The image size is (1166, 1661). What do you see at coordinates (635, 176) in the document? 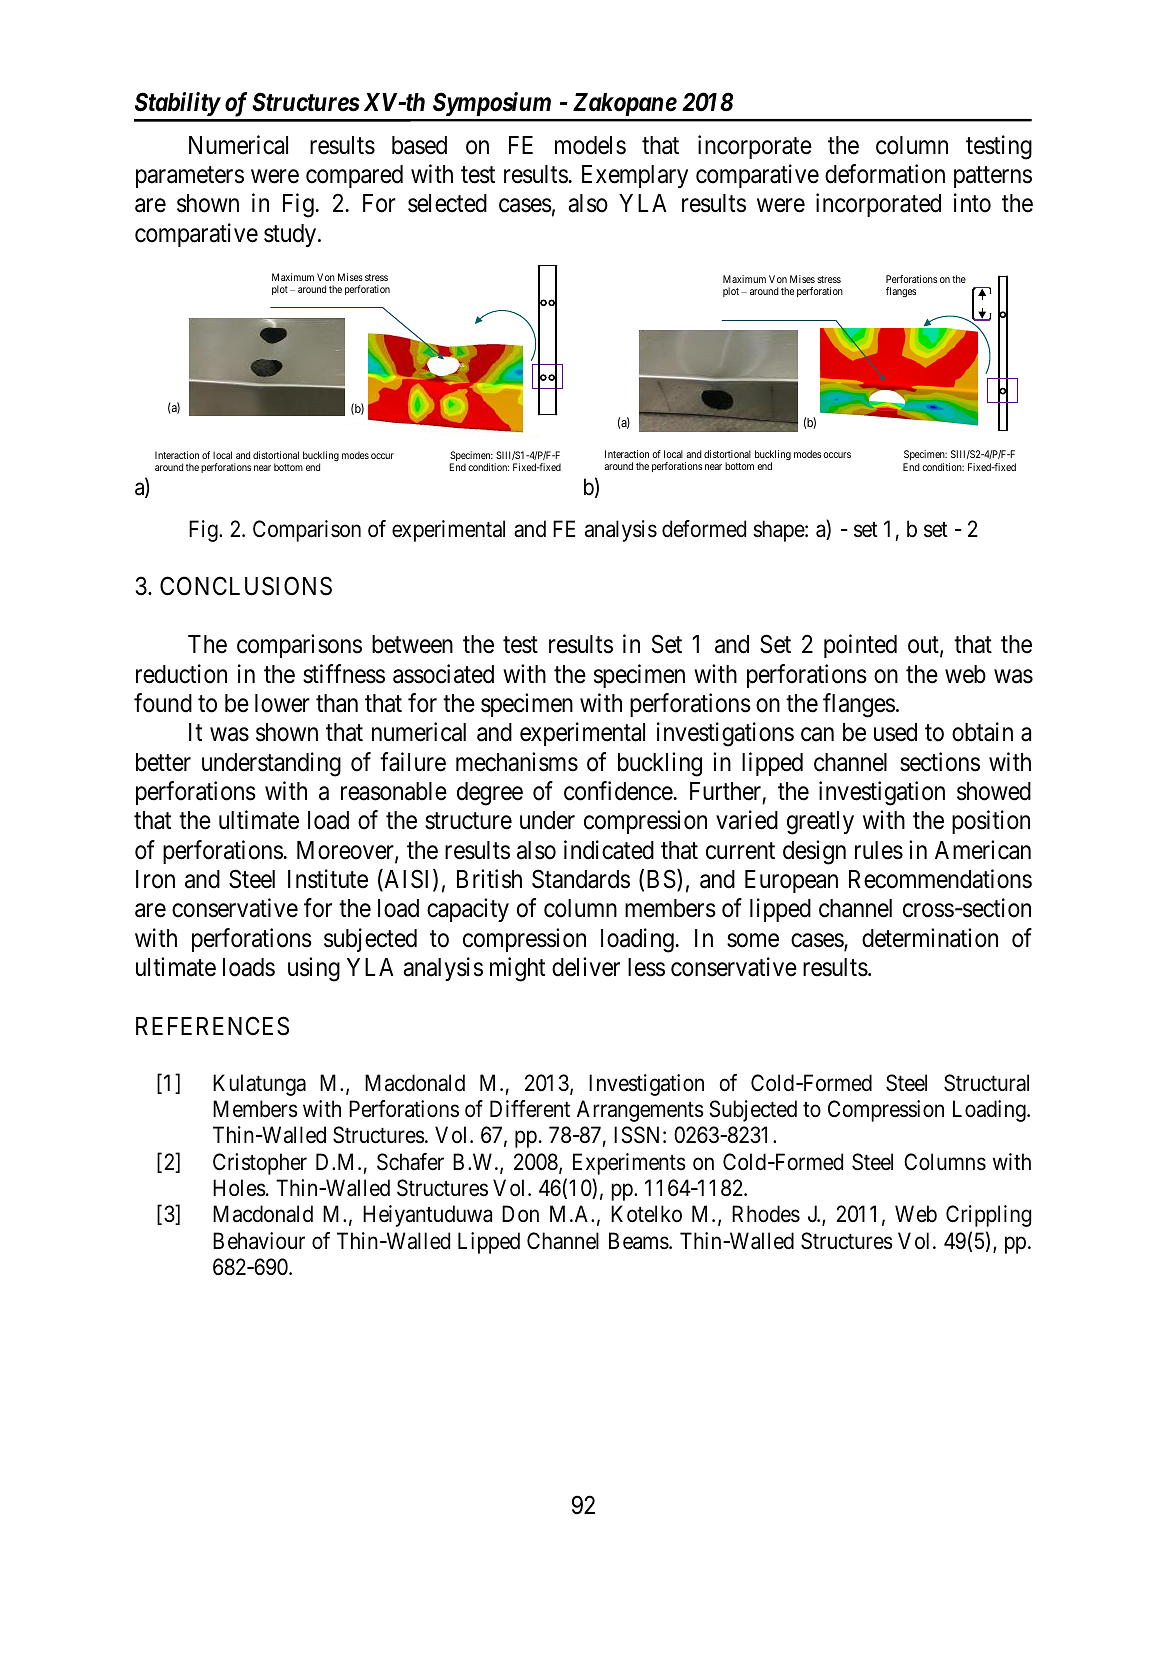
I see `Exemplary` at bounding box center [635, 176].
